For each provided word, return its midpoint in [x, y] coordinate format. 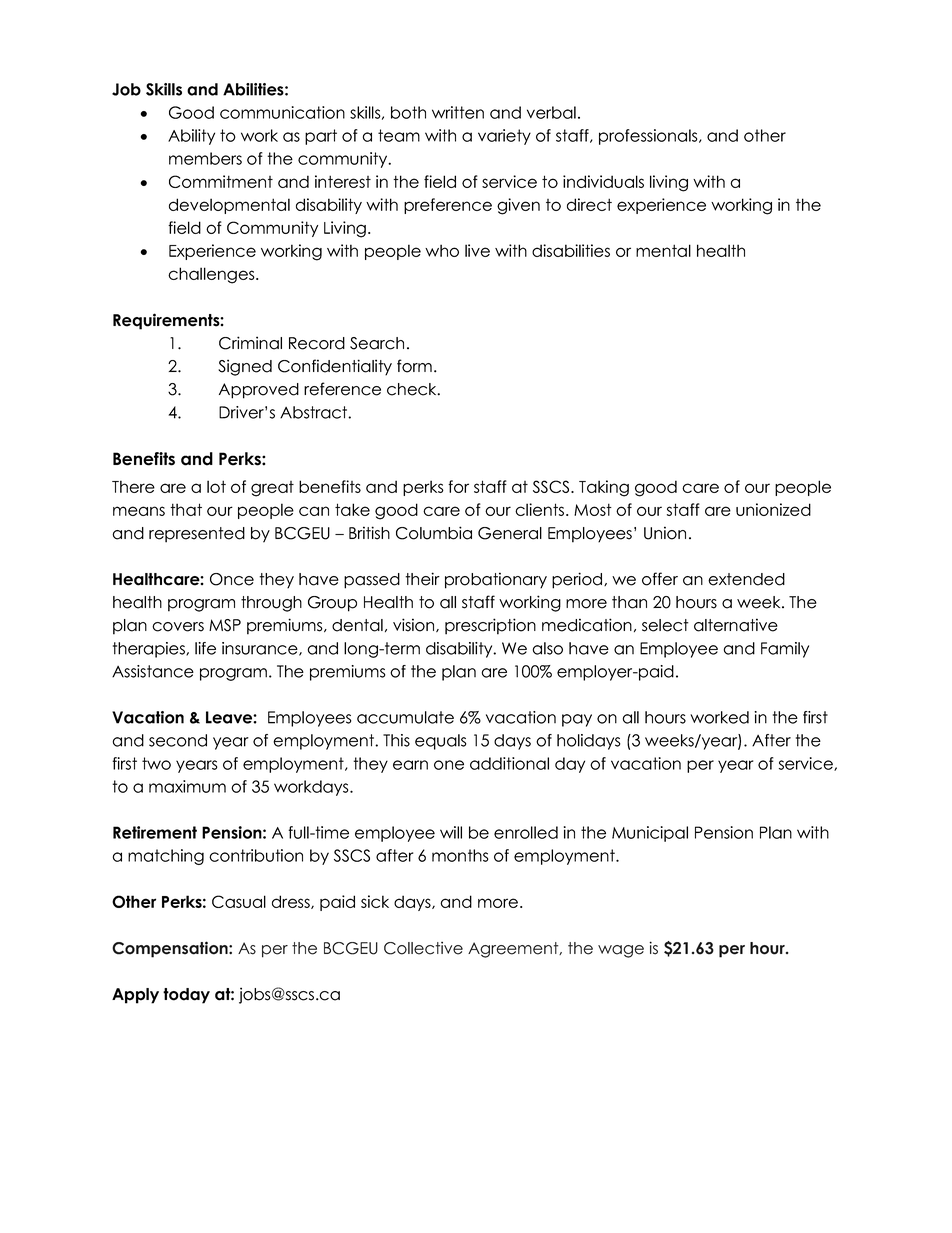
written [458, 112]
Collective [423, 948]
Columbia [434, 533]
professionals [649, 137]
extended [746, 579]
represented [197, 535]
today [186, 996]
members [205, 158]
